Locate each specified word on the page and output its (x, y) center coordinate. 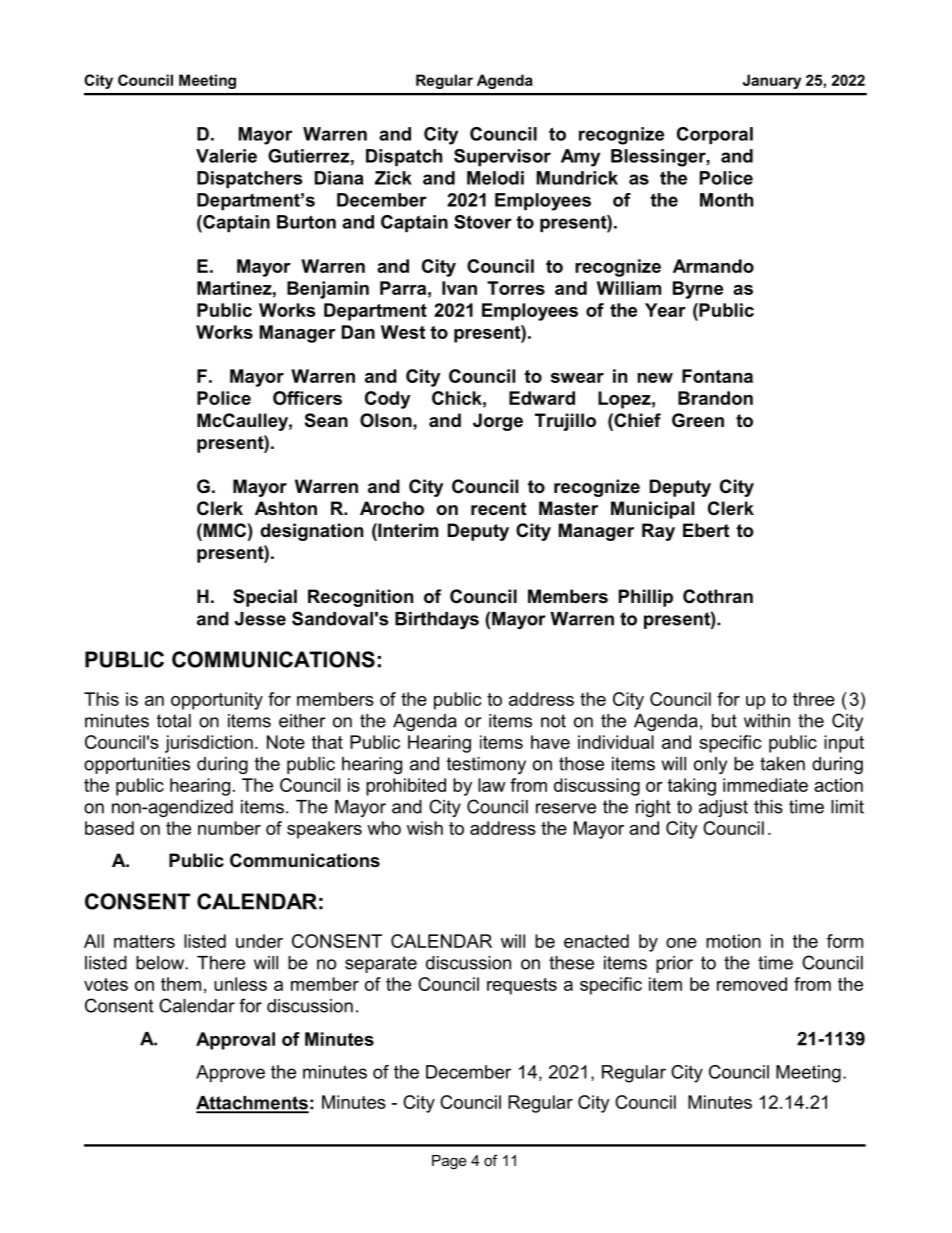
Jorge (498, 422)
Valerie (226, 156)
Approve (230, 1074)
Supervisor (502, 157)
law (491, 785)
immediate (765, 785)
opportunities (137, 765)
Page (449, 1162)
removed (752, 984)
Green (698, 420)
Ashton (286, 508)
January (772, 81)
